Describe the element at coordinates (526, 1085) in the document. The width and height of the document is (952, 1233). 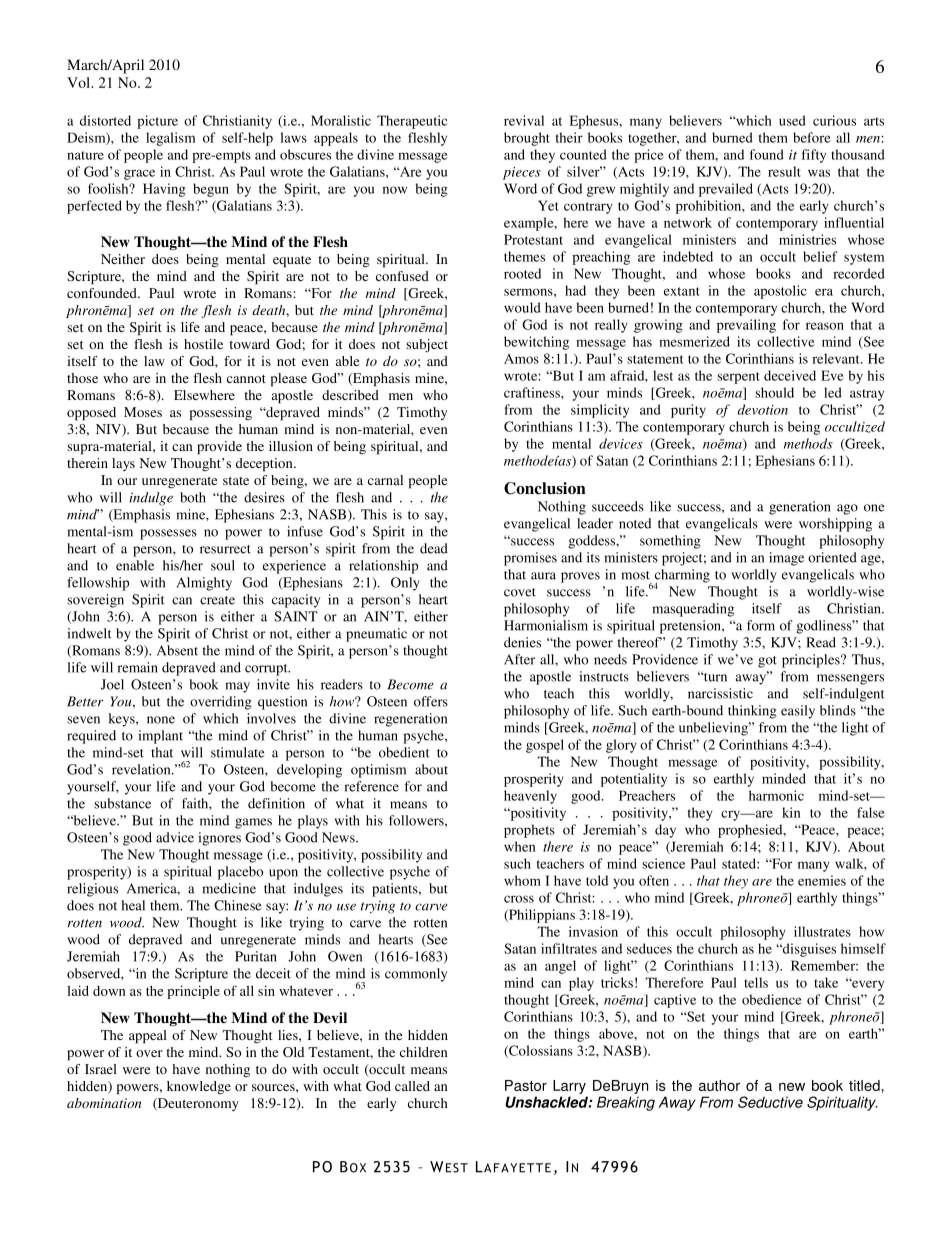
I see `Pastor` at that location.
